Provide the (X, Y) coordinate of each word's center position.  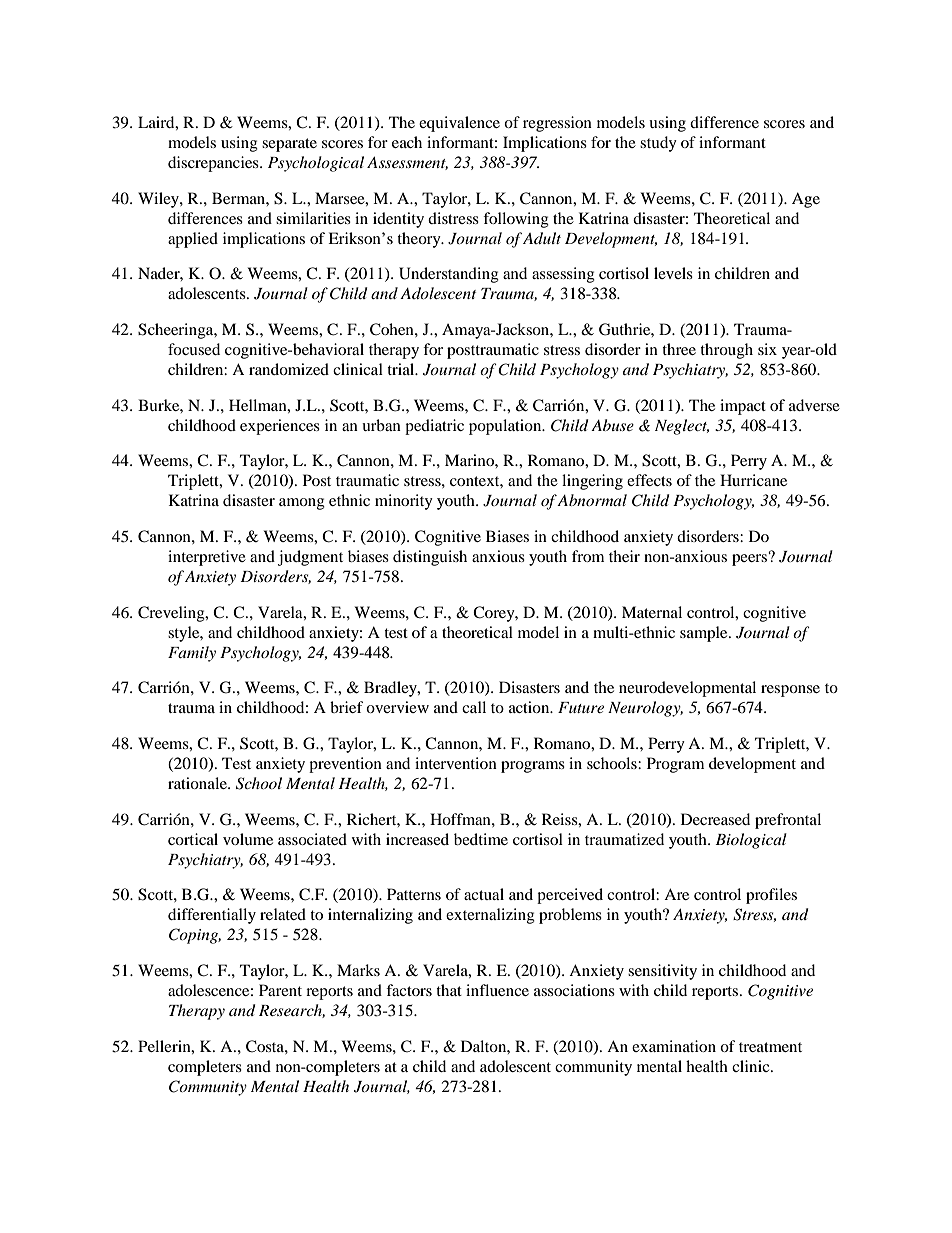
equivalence (459, 124)
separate (289, 145)
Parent (280, 990)
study (658, 144)
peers (751, 559)
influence (497, 990)
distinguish (430, 558)
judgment (310, 558)
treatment (770, 1047)
